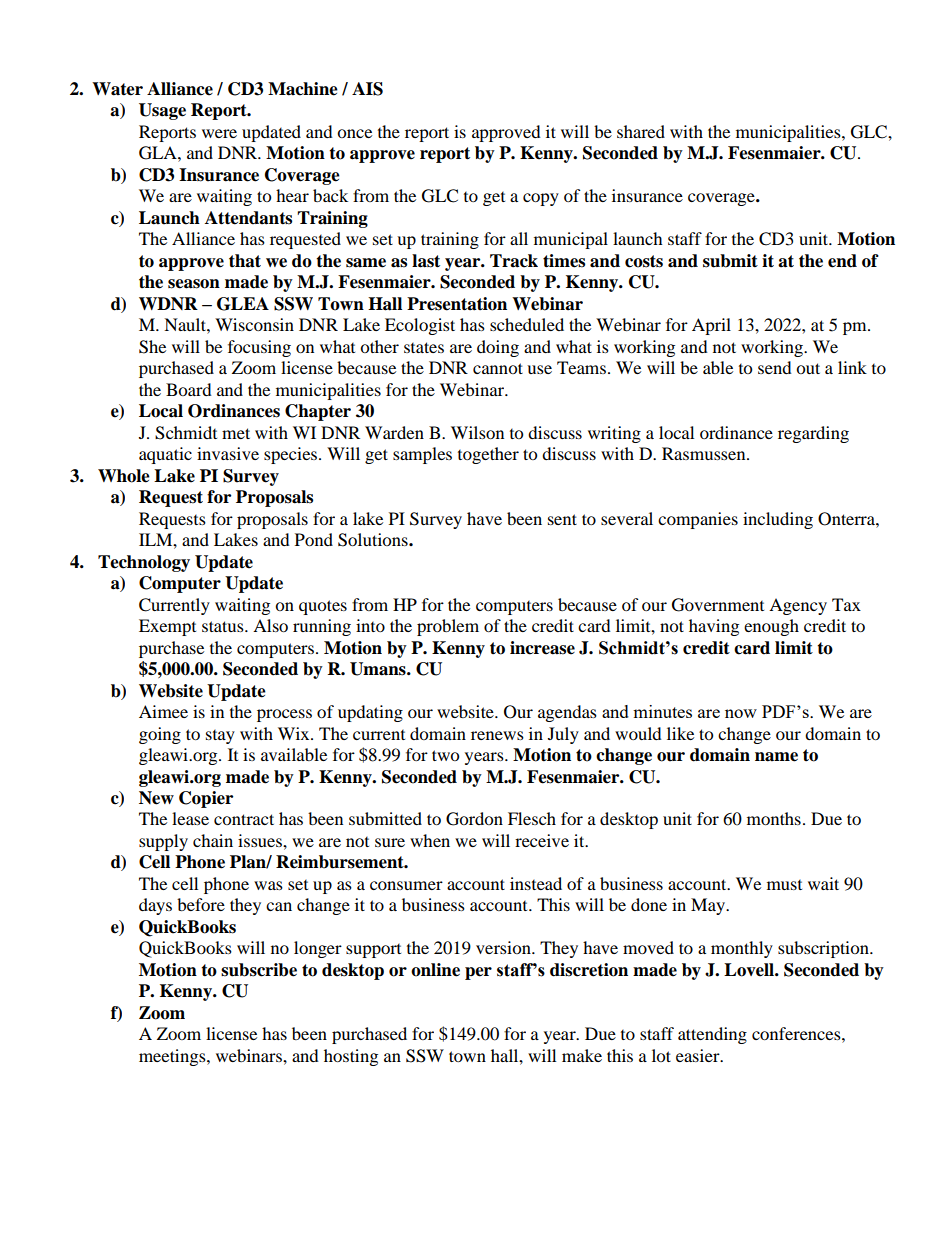  Describe the element at coordinates (478, 973) in the screenshot. I see `per` at that location.
